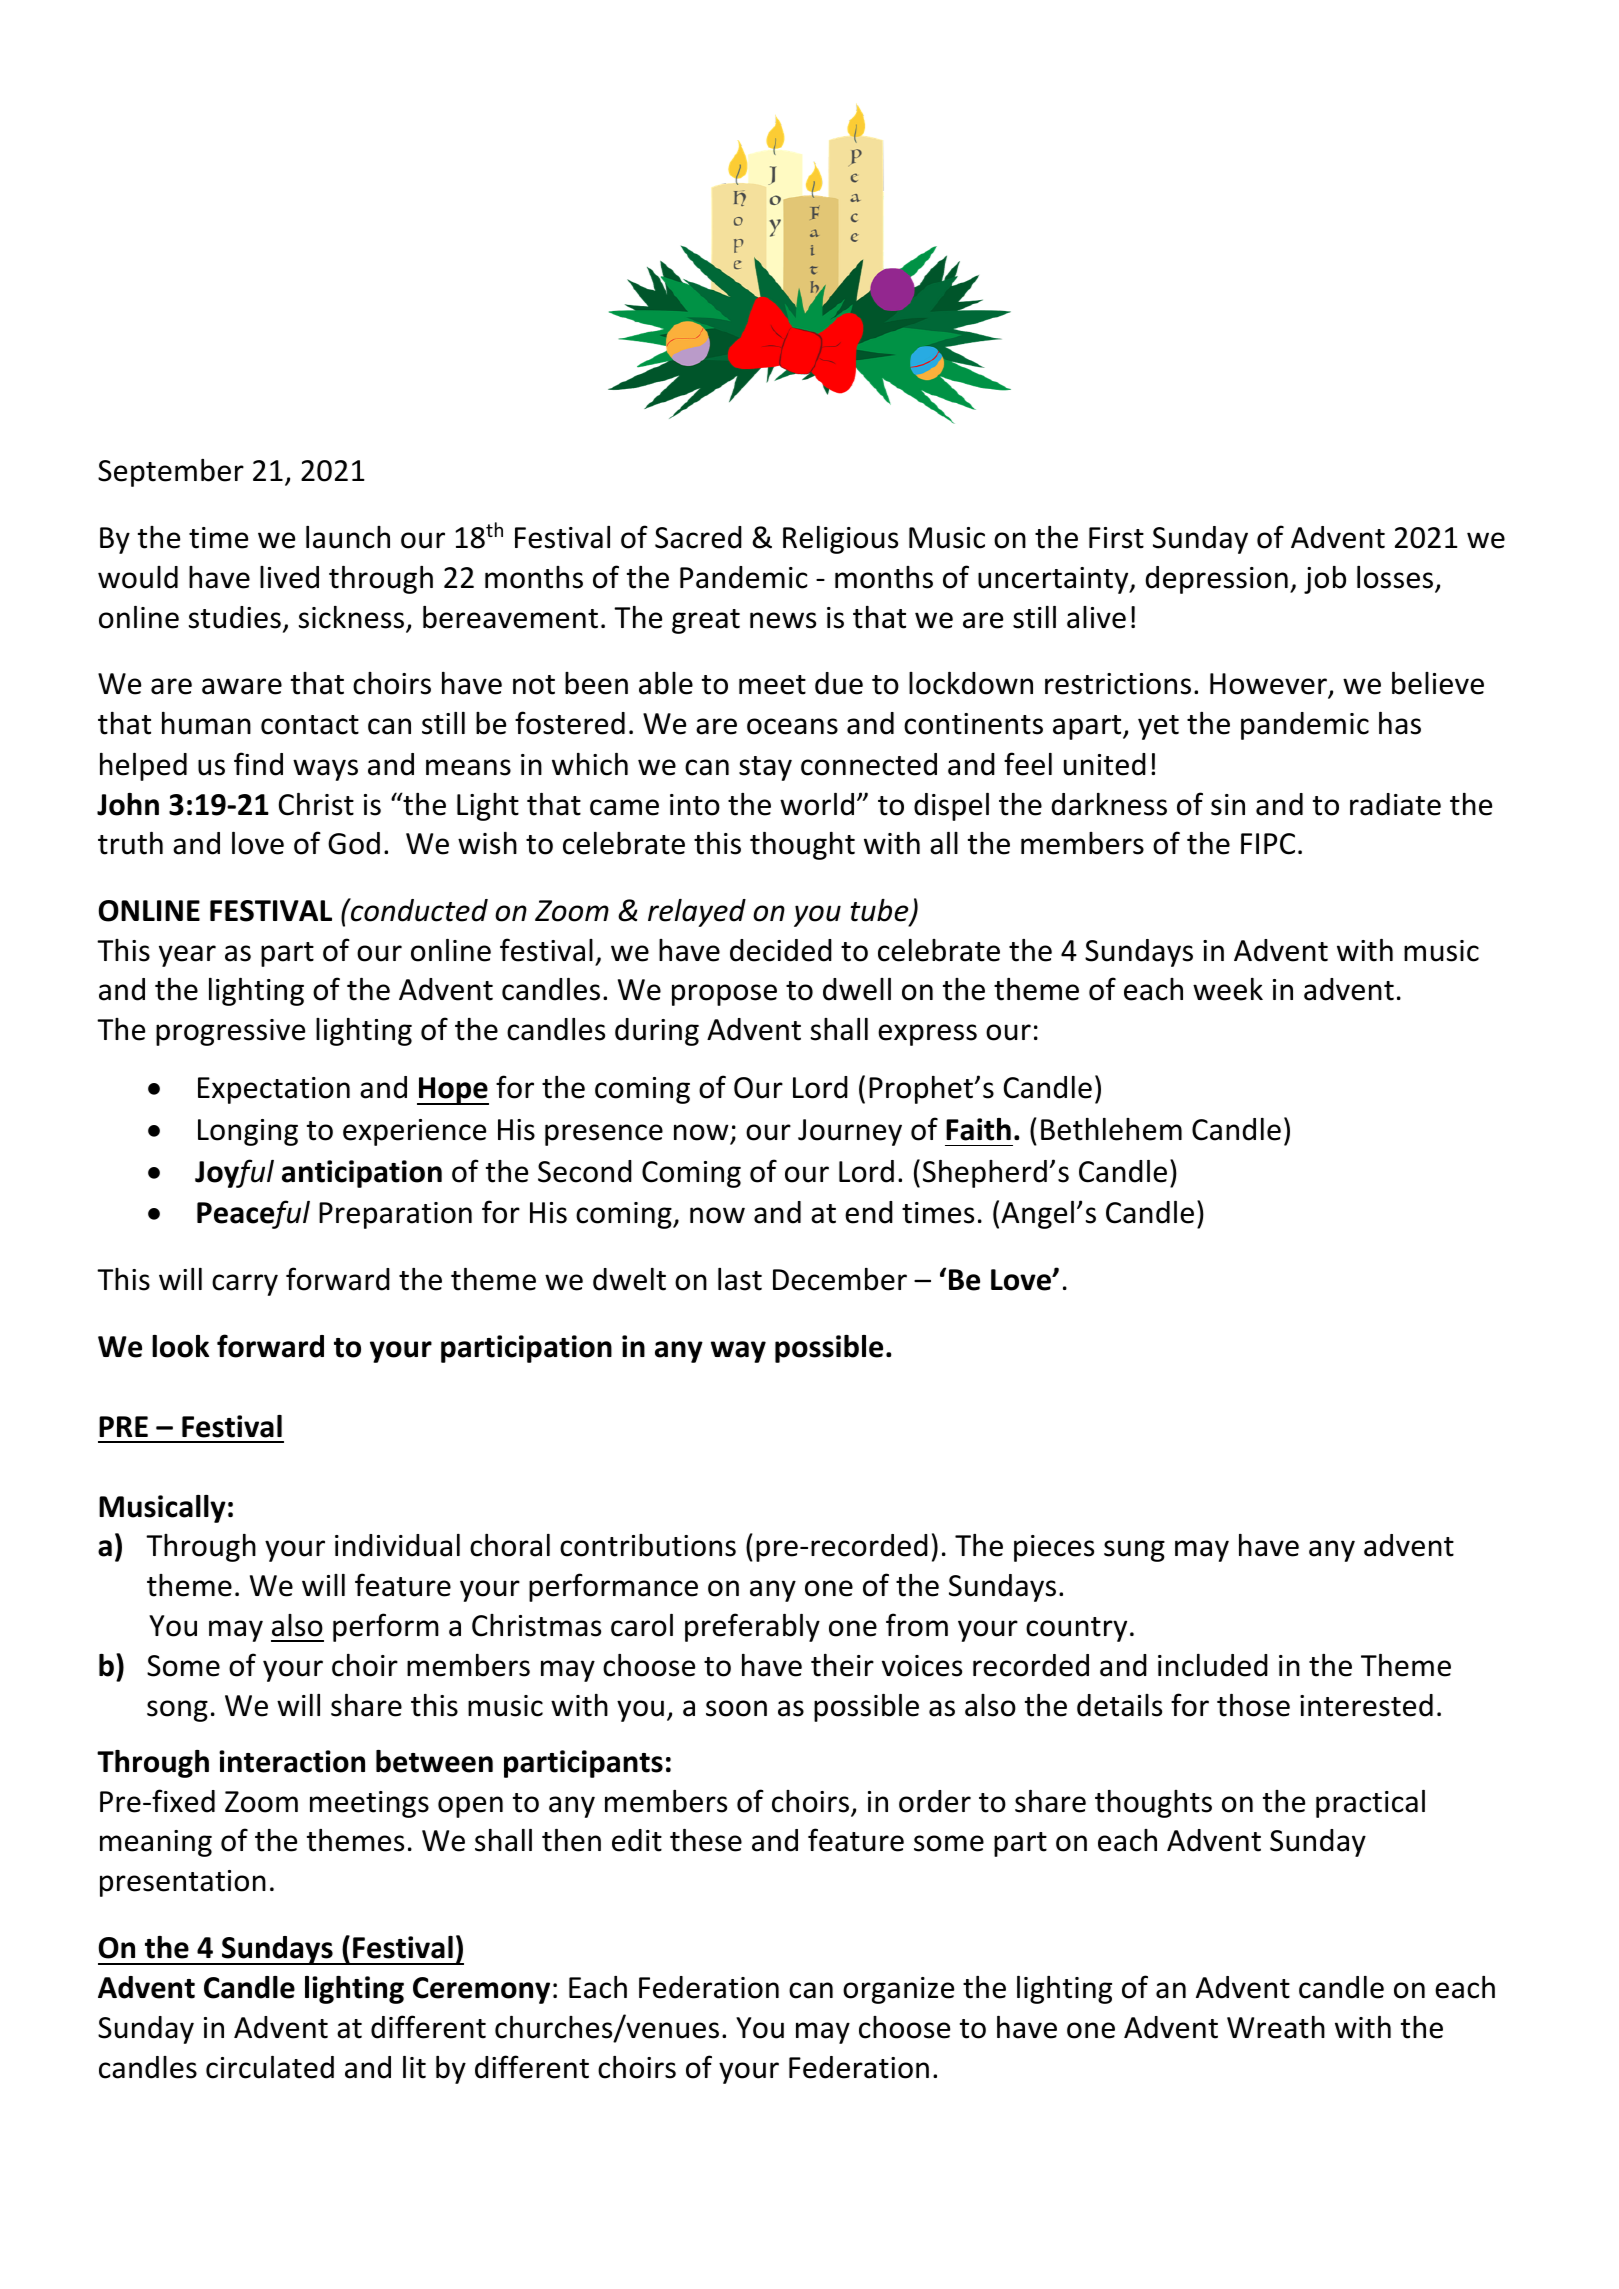  I want to click on look, so click(180, 1346).
